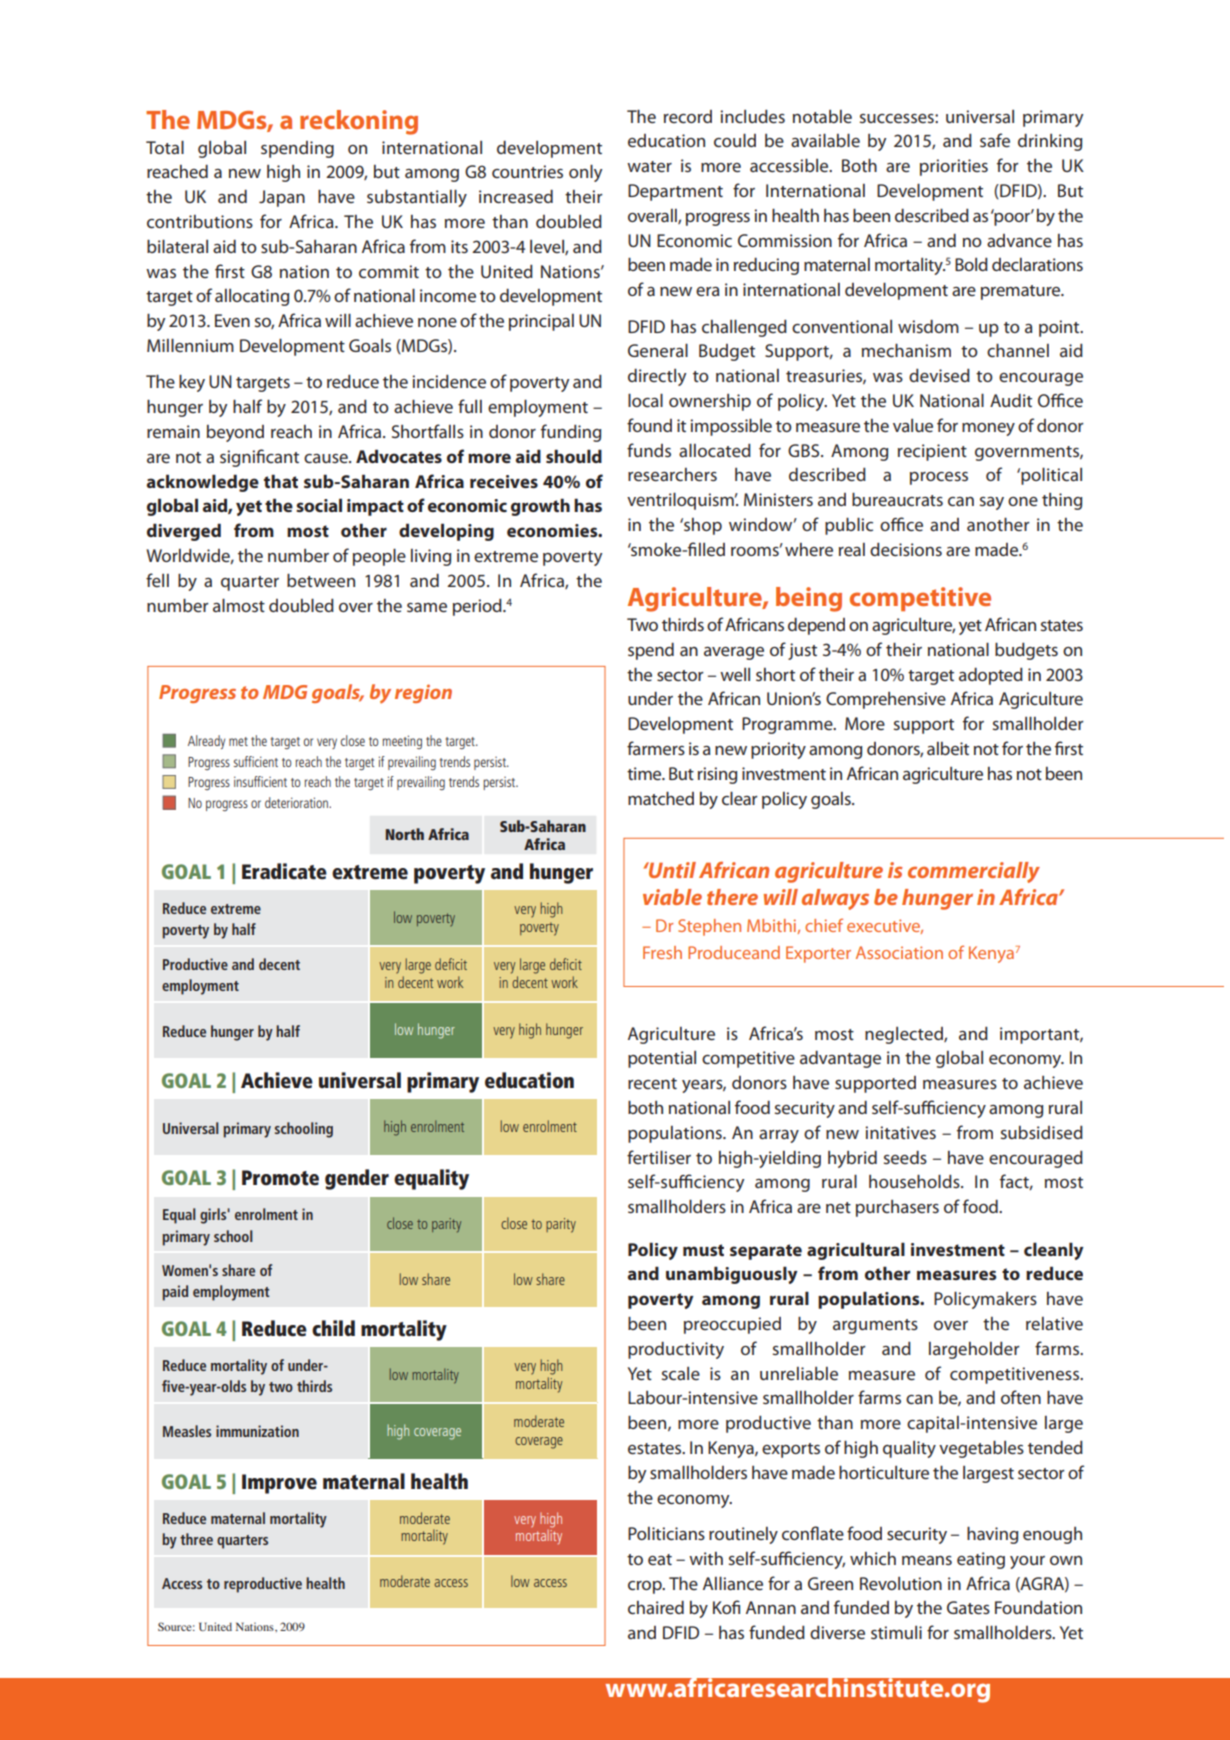 The width and height of the screenshot is (1230, 1740). Describe the element at coordinates (196, 1539) in the screenshot. I see `three` at that location.
